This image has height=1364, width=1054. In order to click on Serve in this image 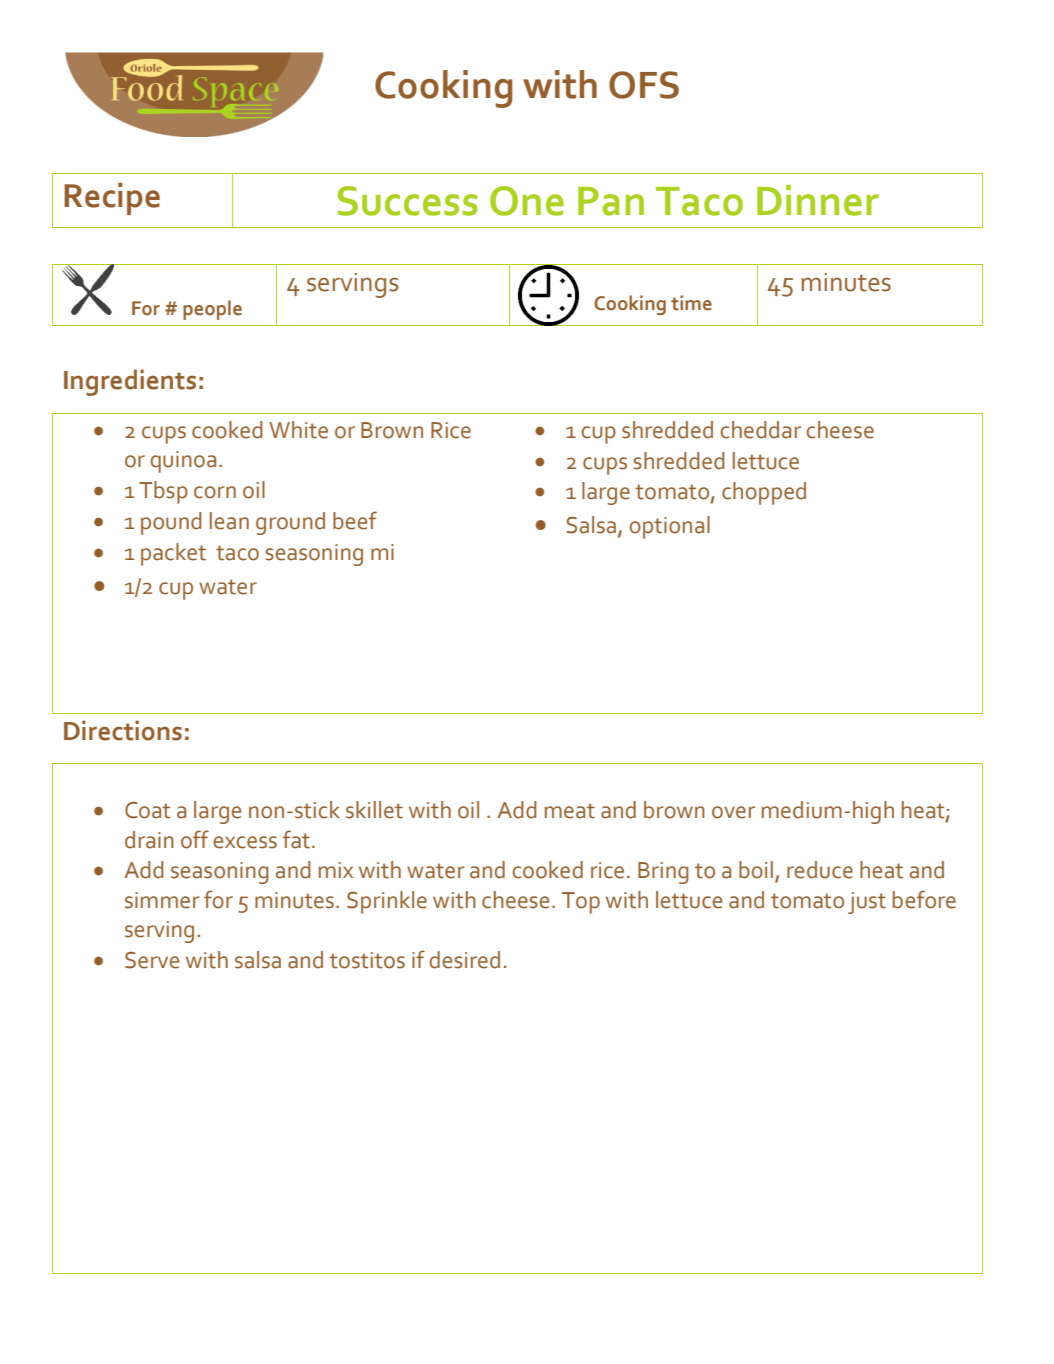, I will do `click(152, 960)`.
